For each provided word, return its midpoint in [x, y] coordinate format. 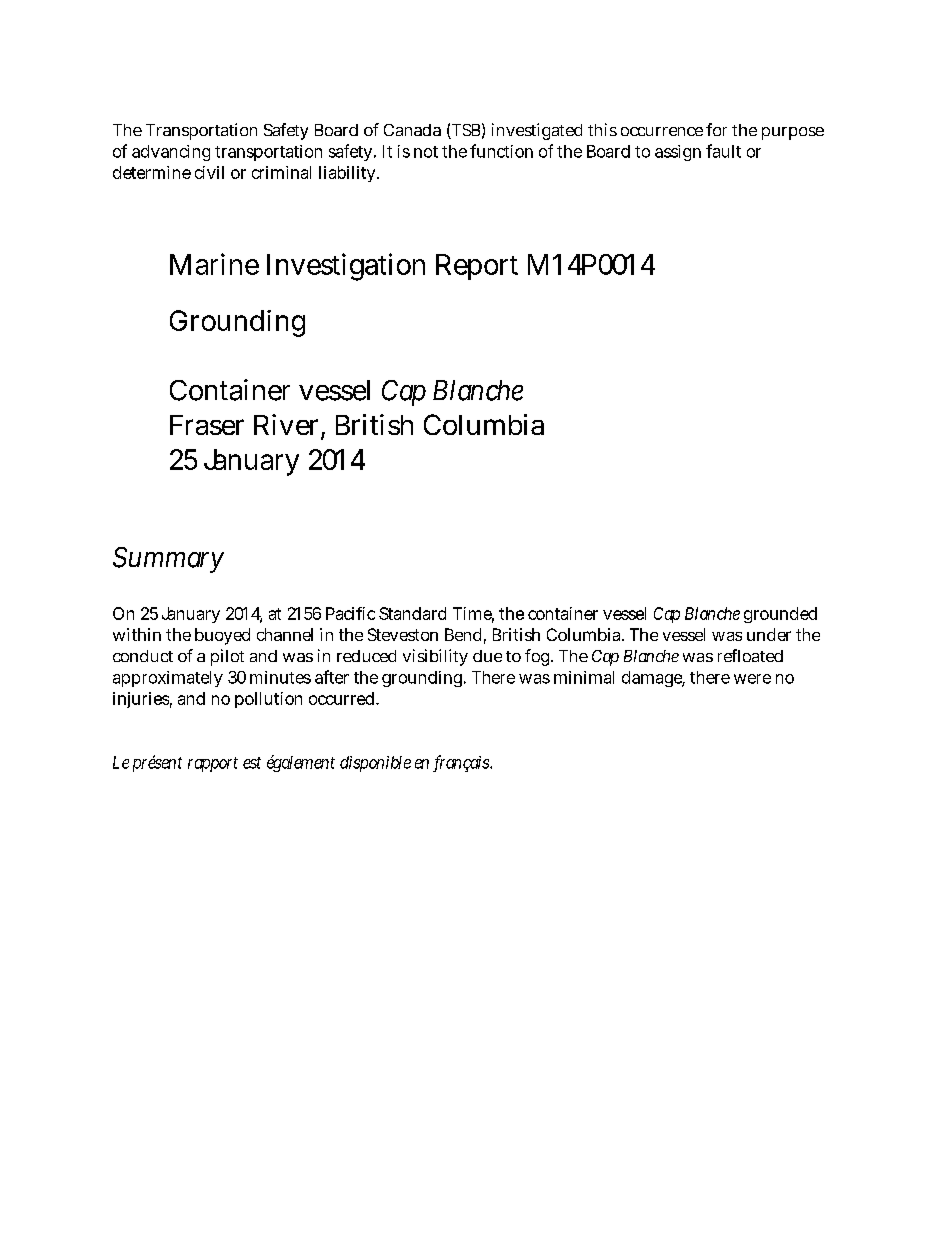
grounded [780, 615]
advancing [171, 153]
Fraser [207, 425]
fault [723, 151]
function [501, 151]
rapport [213, 764]
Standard [412, 613]
